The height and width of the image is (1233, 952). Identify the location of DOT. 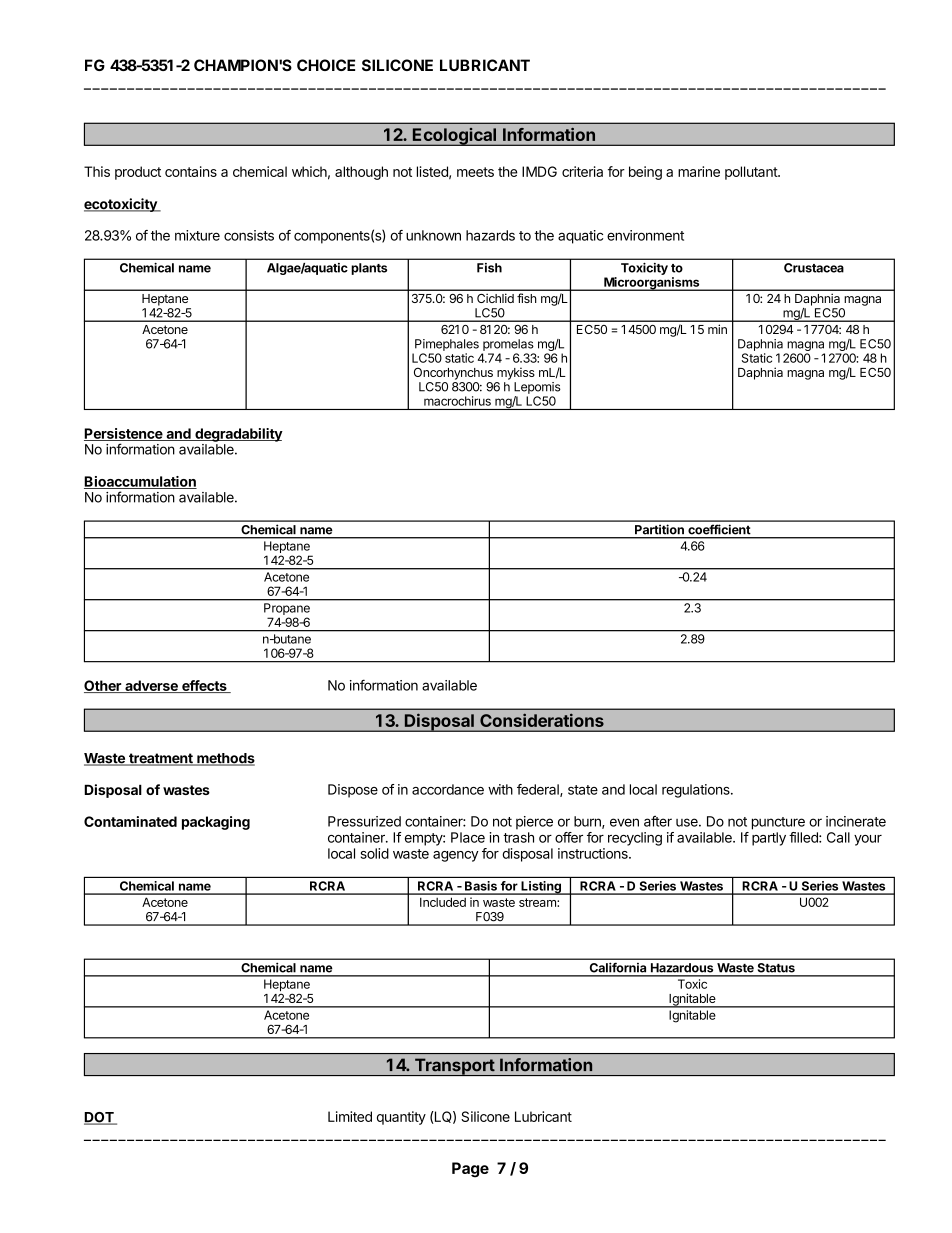
(100, 1118).
